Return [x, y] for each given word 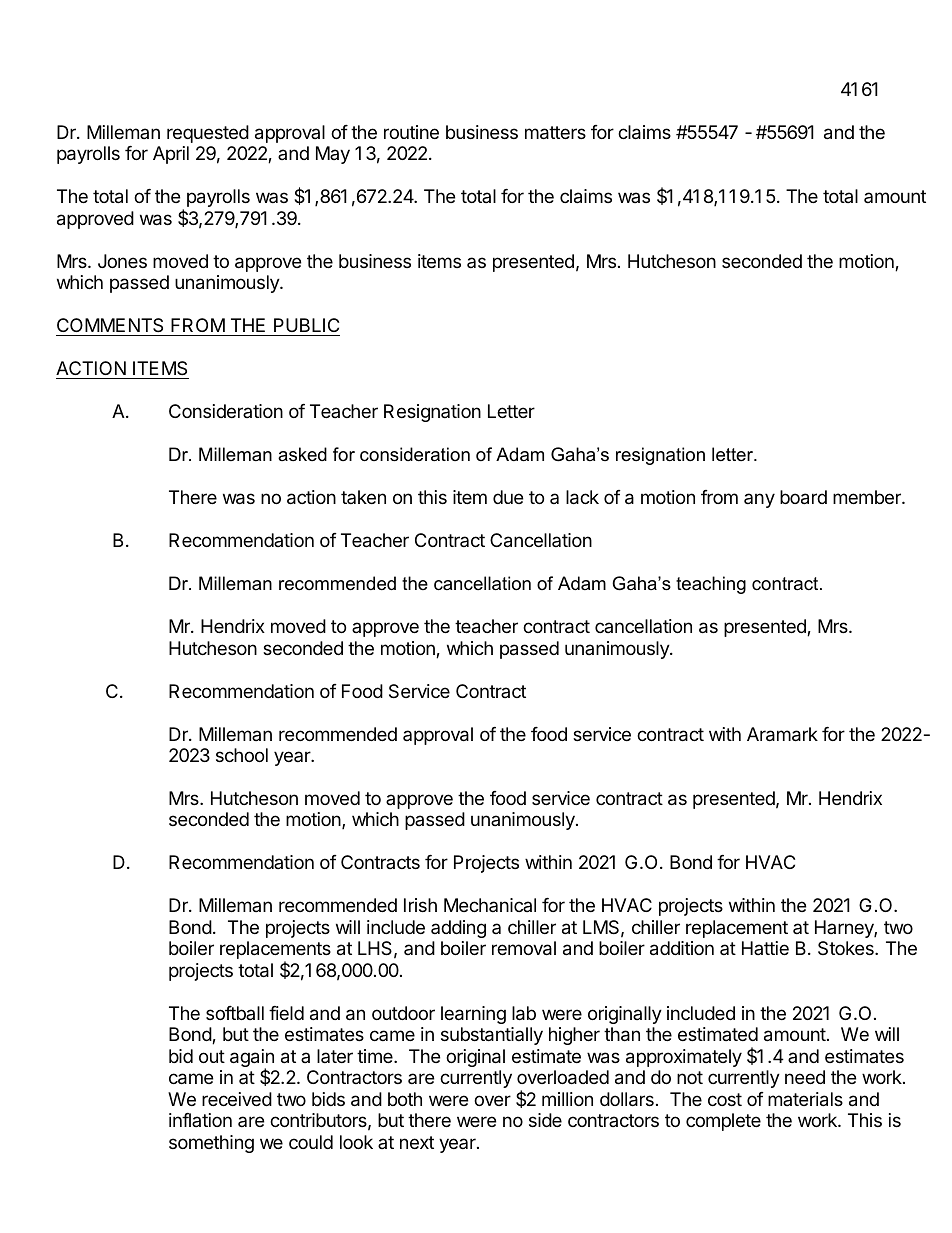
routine [411, 132]
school [242, 755]
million [567, 1099]
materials [805, 1099]
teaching [711, 585]
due [508, 497]
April [171, 155]
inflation [200, 1120]
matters [555, 133]
